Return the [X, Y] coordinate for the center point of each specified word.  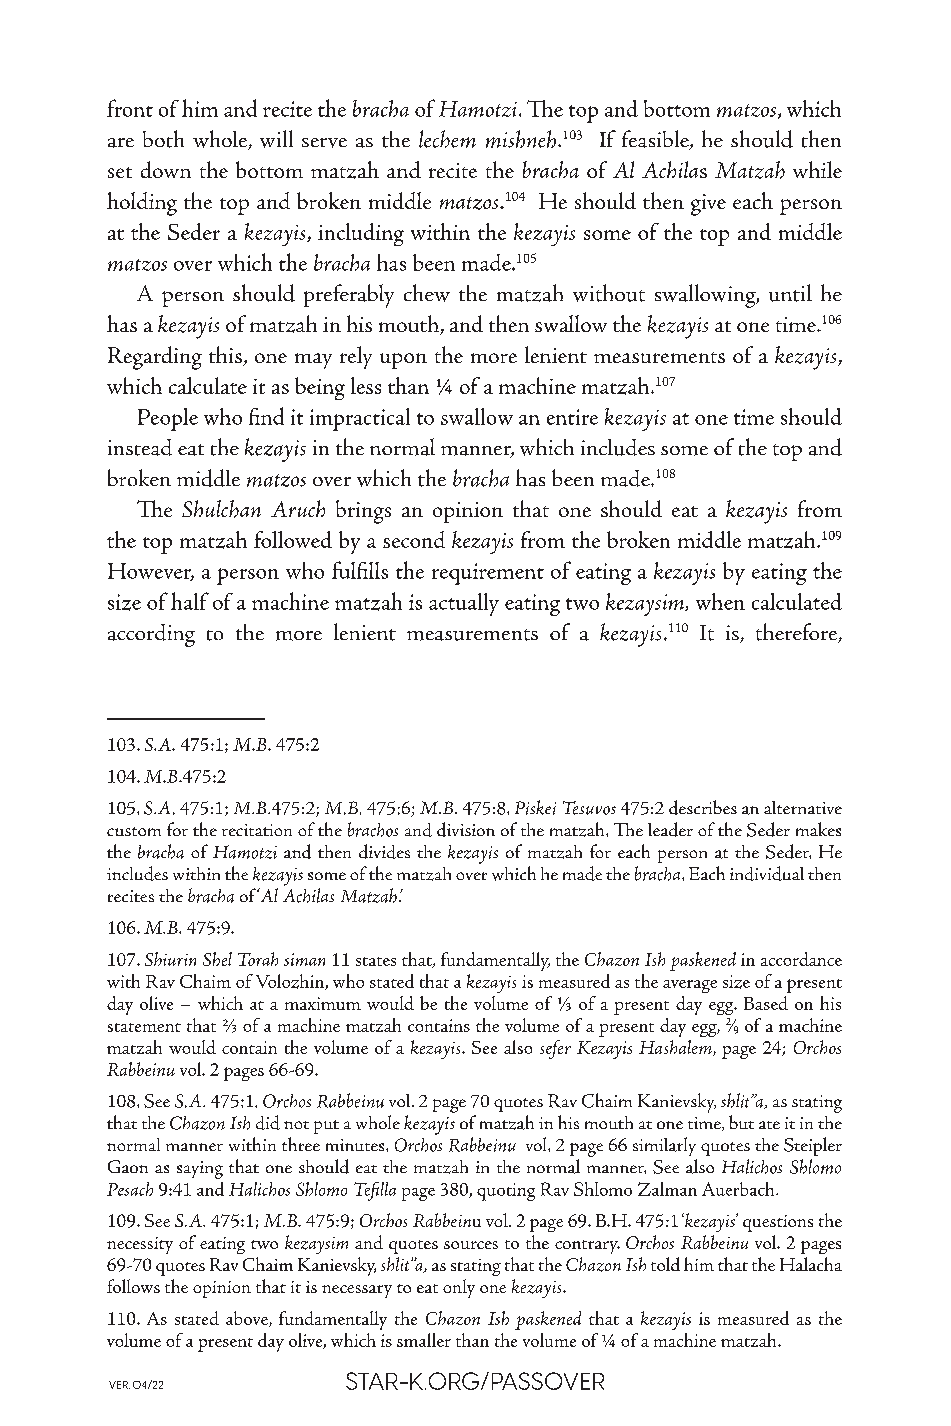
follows [133, 1286]
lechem [447, 139]
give [708, 205]
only [459, 1288]
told [665, 1264]
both [163, 139]
